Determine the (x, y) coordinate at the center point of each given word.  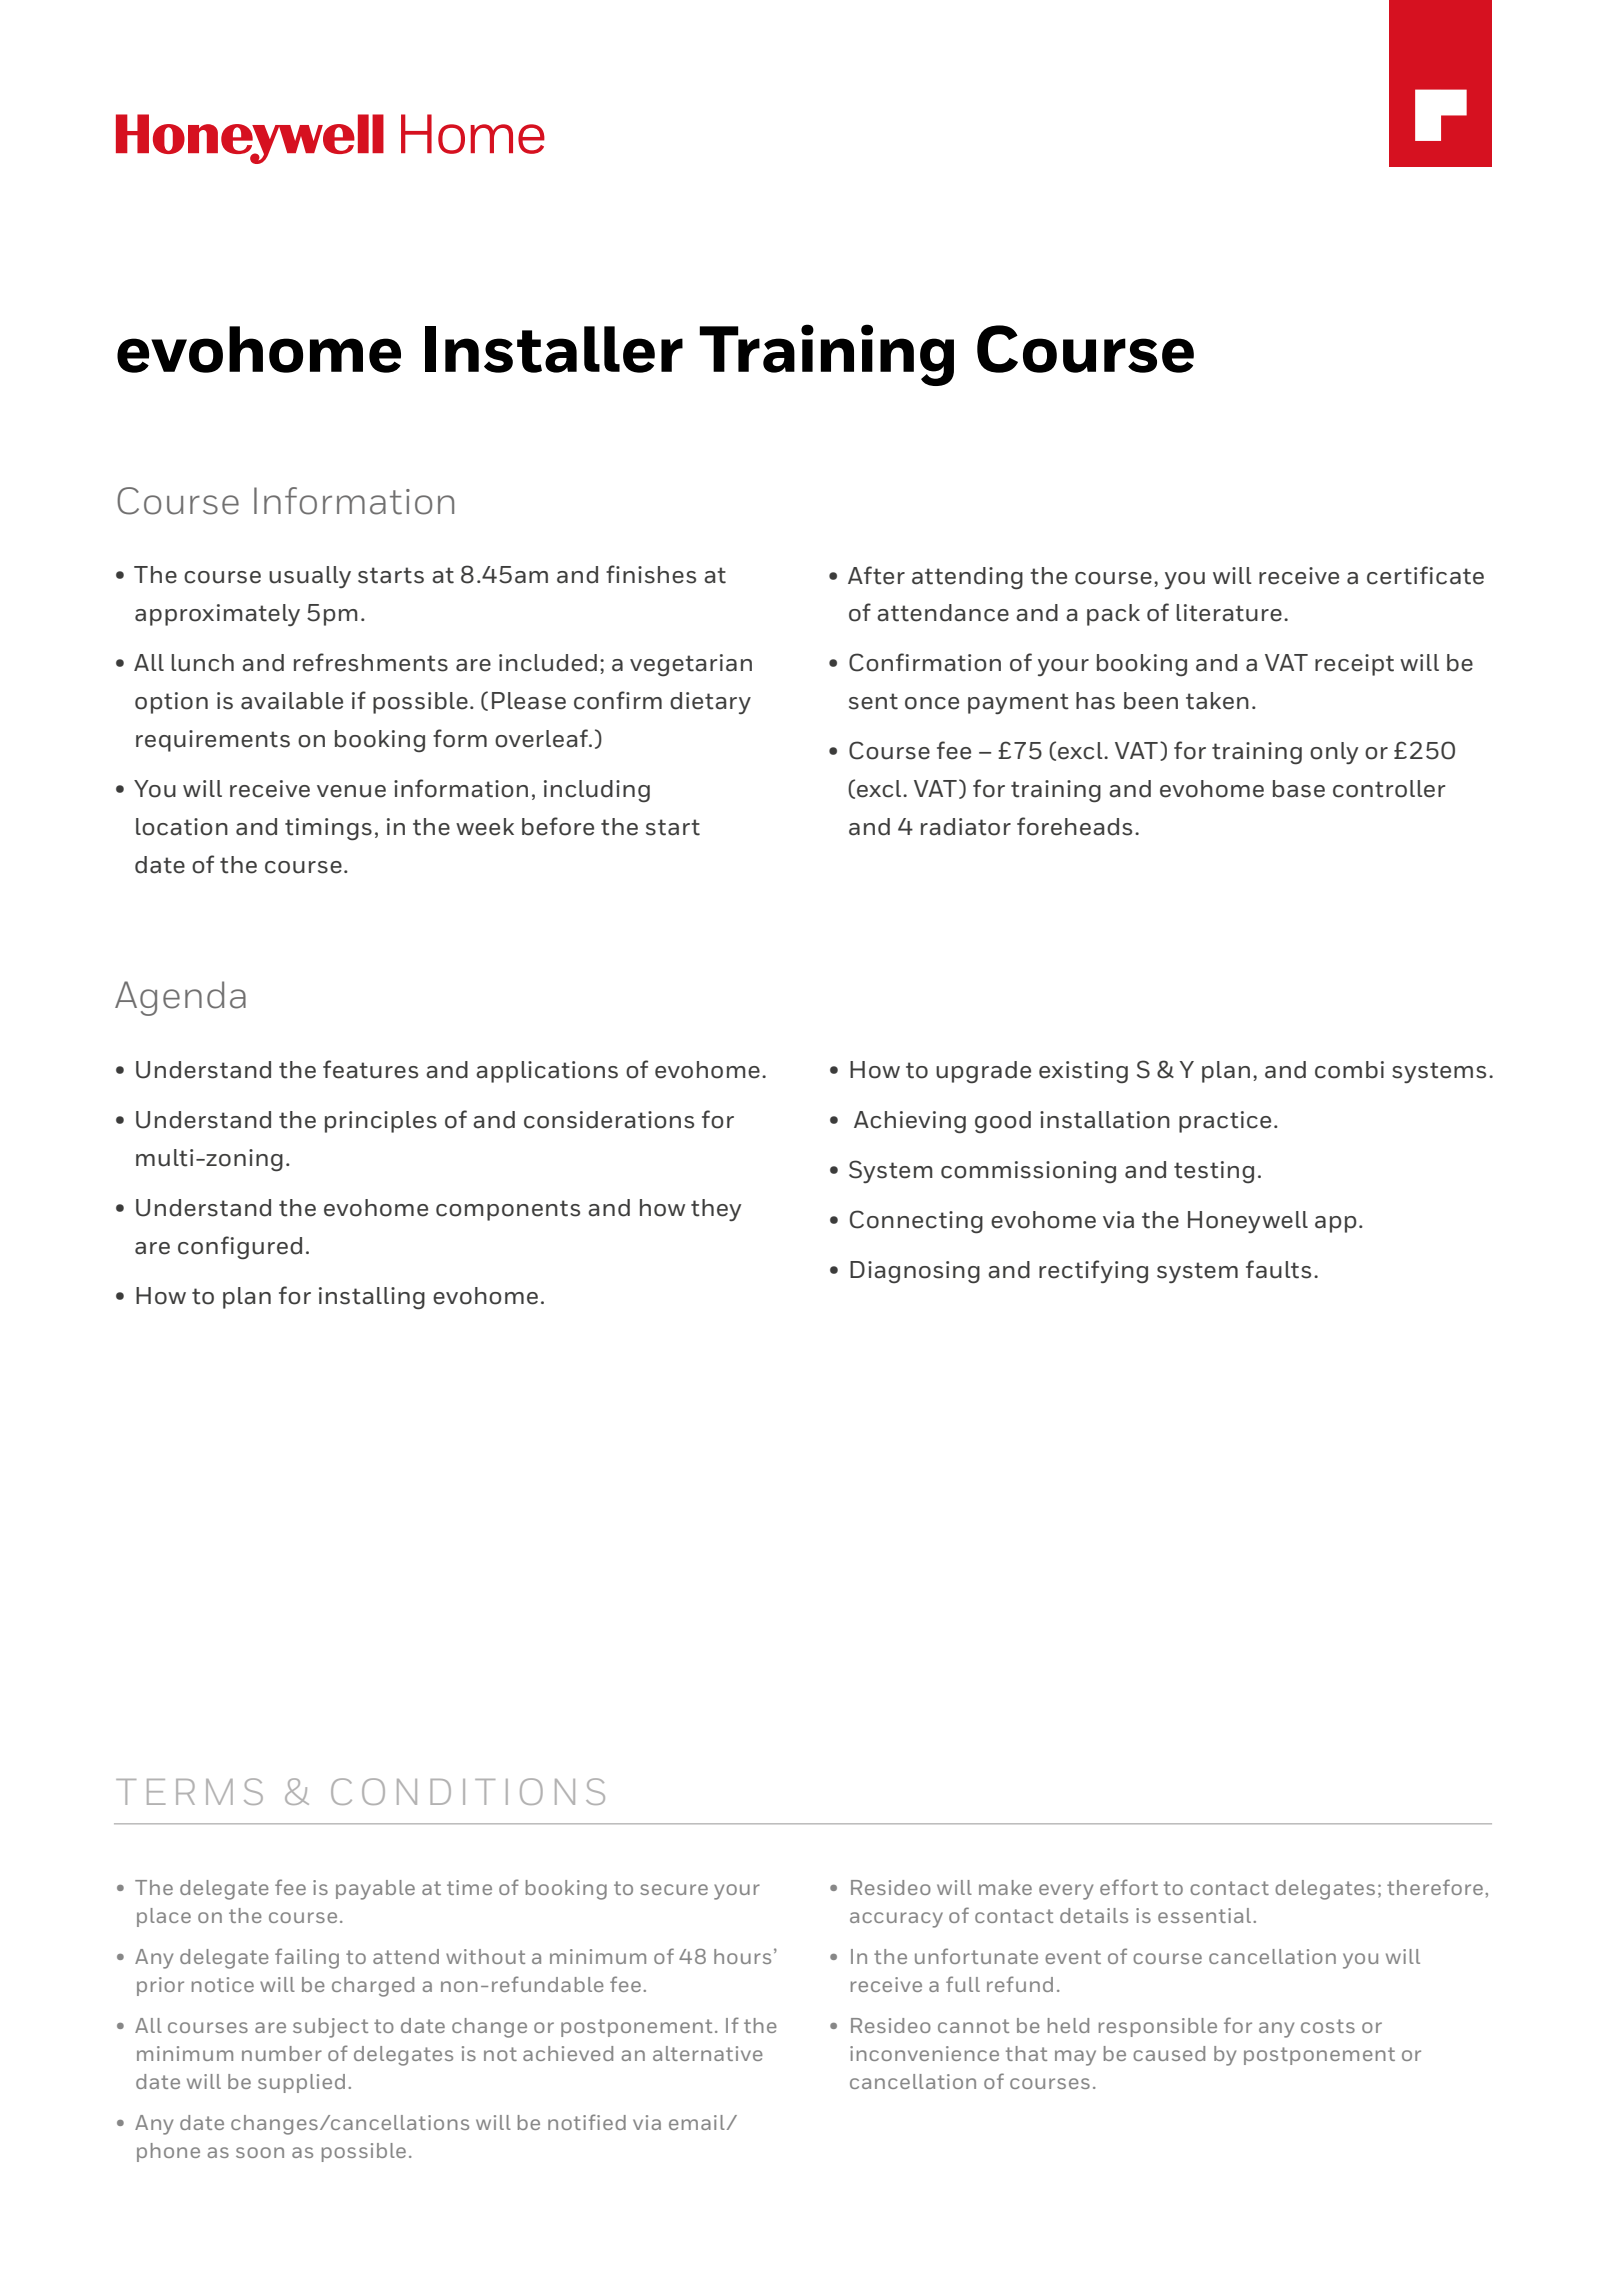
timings (328, 829)
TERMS (189, 1791)
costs (1328, 2026)
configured (240, 1248)
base (1299, 789)
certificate (1425, 575)
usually (310, 577)
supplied (301, 2083)
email (697, 2122)
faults (1278, 1269)
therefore (1435, 1887)
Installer (554, 349)
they (716, 1210)
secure (674, 1889)
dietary (710, 703)
